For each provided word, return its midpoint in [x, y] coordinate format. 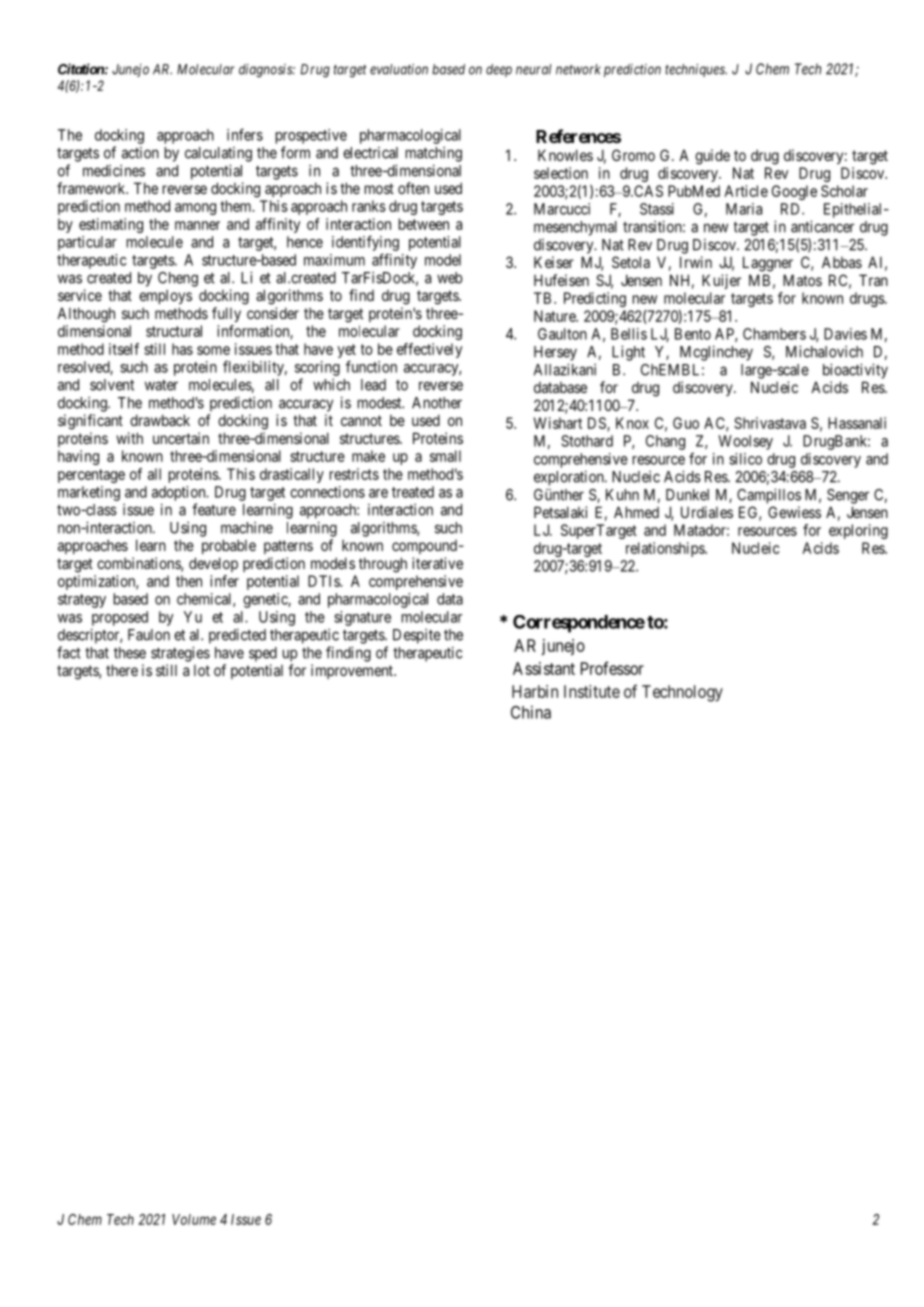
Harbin [535, 691]
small [445, 456]
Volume [194, 1219]
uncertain [181, 438]
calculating [218, 154]
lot [202, 670]
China [531, 712]
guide [712, 157]
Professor [612, 668]
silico [745, 459]
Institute [592, 691]
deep [499, 70]
